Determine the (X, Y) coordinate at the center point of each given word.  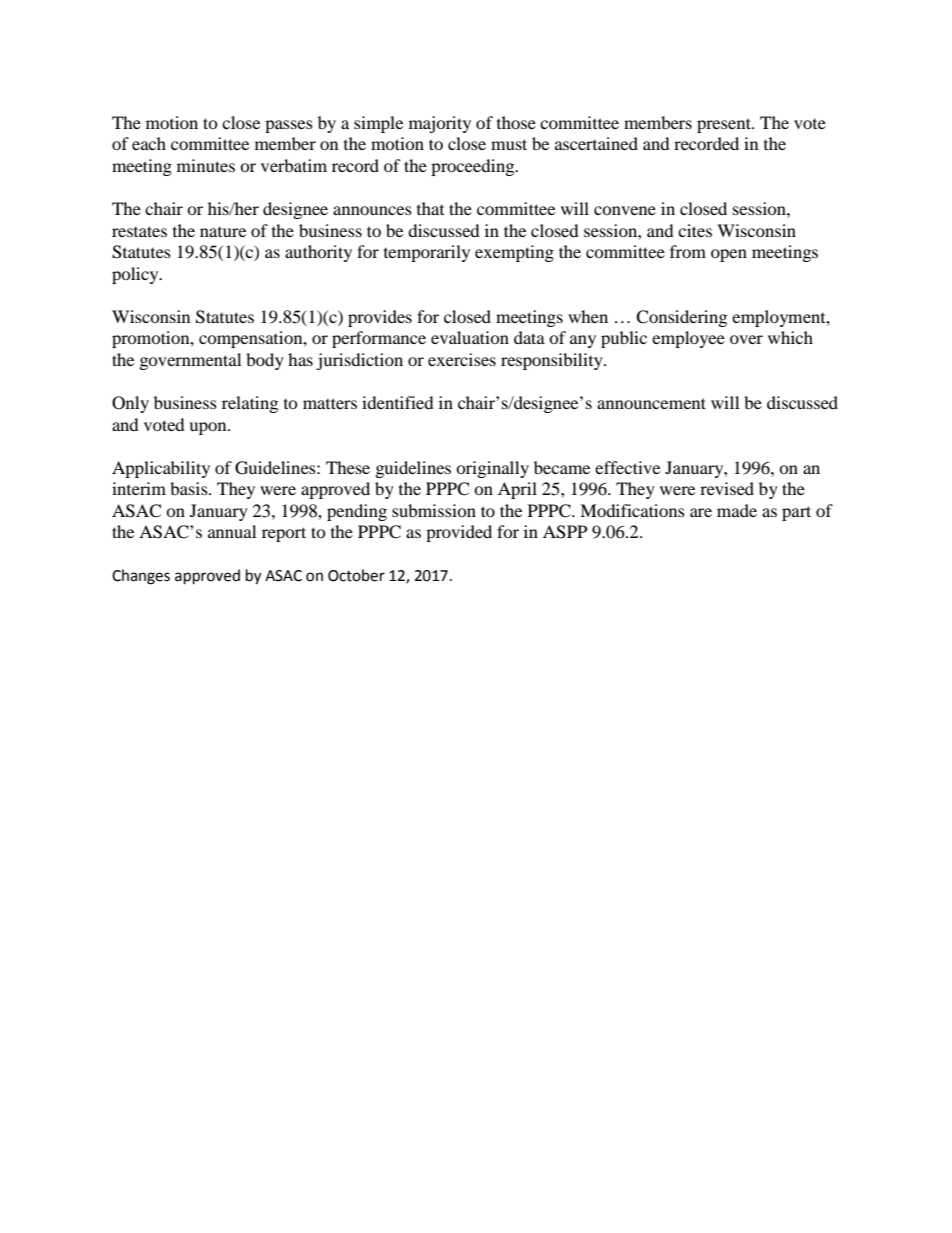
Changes (141, 577)
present (725, 125)
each (149, 143)
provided (459, 533)
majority (440, 124)
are (701, 512)
